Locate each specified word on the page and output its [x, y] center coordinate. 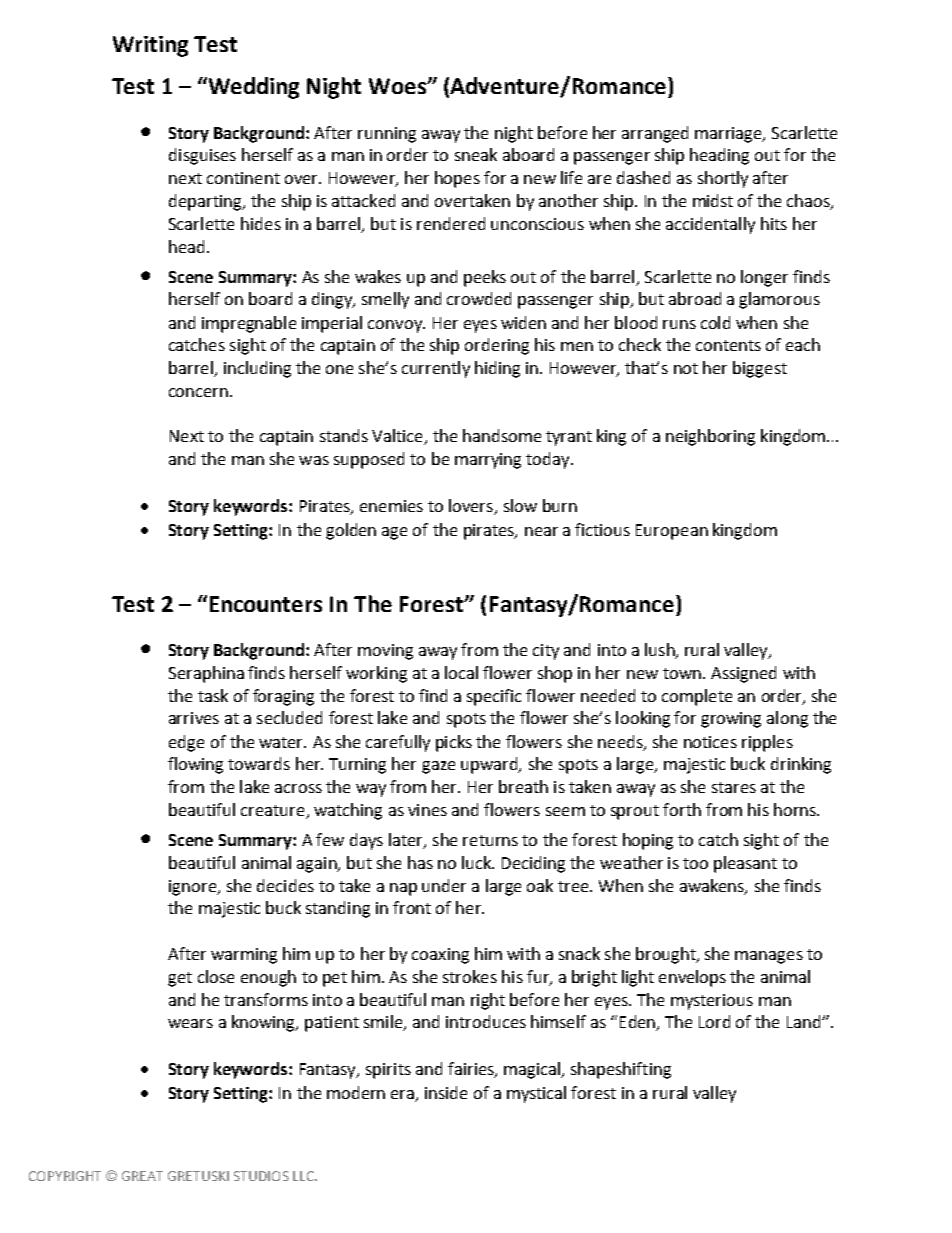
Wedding [252, 88]
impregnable [249, 324]
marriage [729, 135]
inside [446, 1092]
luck [477, 862]
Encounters [266, 604]
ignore [194, 888]
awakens [713, 886]
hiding [497, 369]
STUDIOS [261, 1176]
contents [728, 345]
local [461, 672]
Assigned [743, 674]
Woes [399, 86]
